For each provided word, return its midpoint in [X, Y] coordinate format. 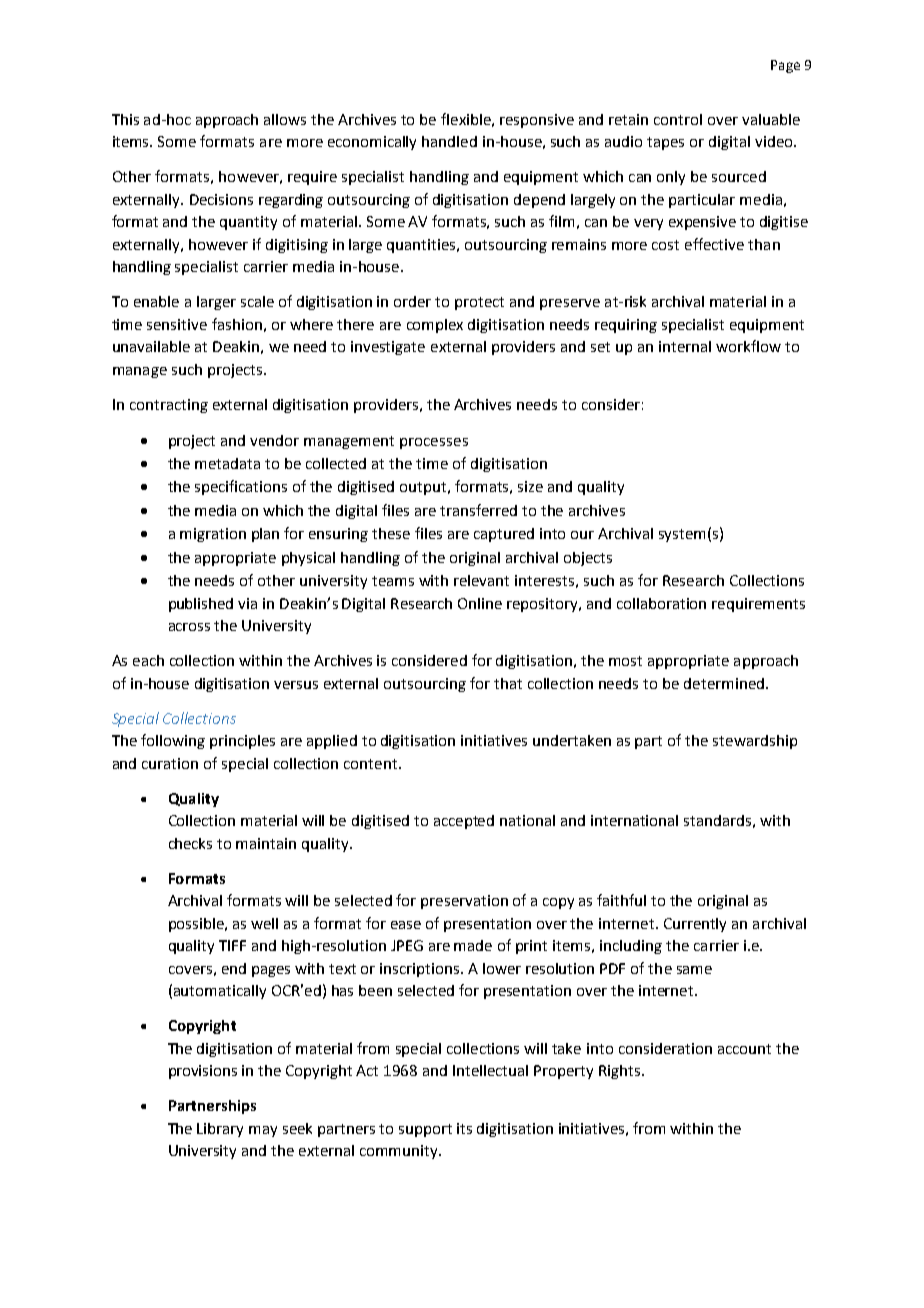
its [464, 1128]
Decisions [221, 199]
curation [170, 763]
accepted [464, 822]
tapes [665, 143]
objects [588, 559]
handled [449, 141]
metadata [227, 463]
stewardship [755, 742]
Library [220, 1130]
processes [434, 443]
